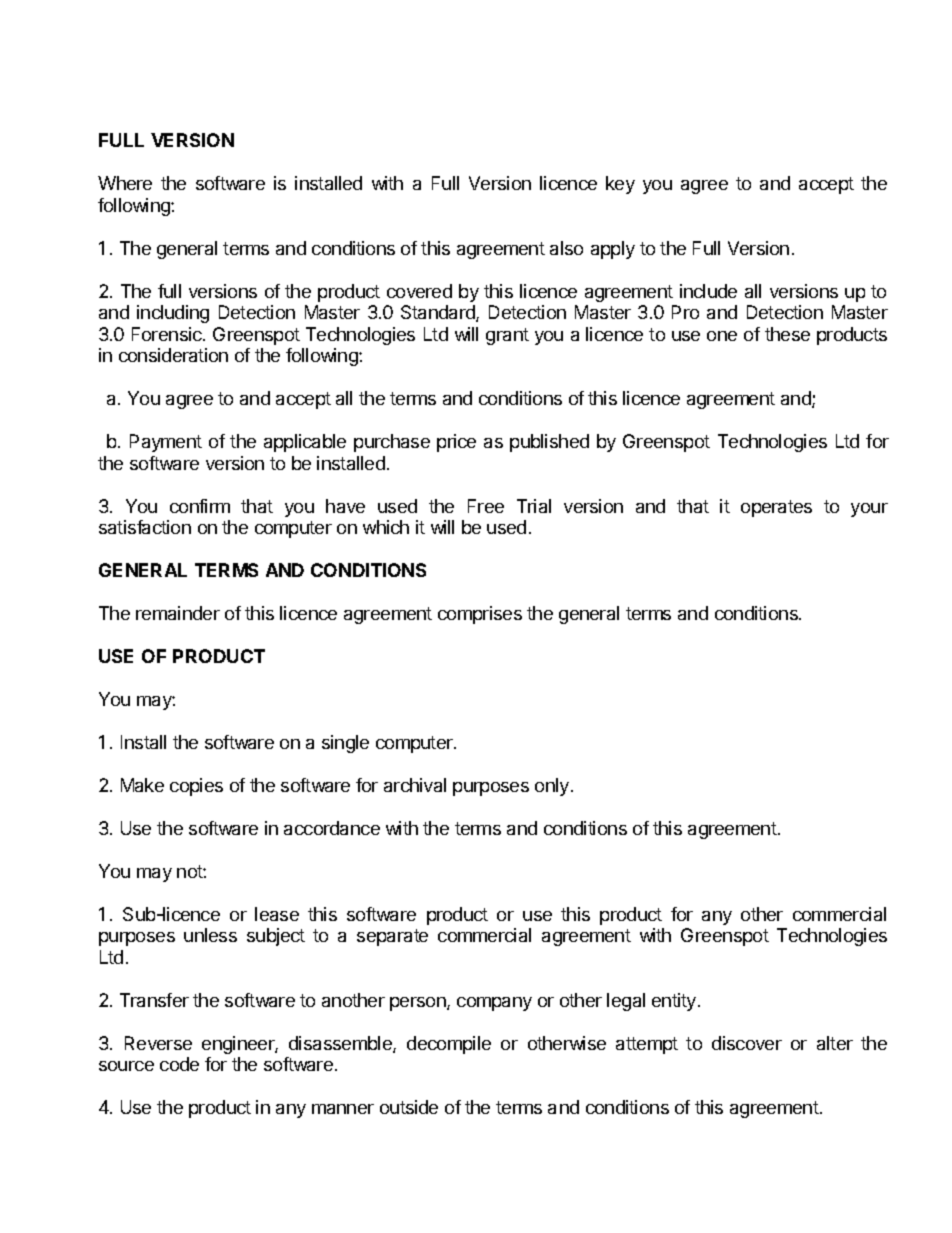  Describe the element at coordinates (166, 443) in the screenshot. I see `Payment` at that location.
